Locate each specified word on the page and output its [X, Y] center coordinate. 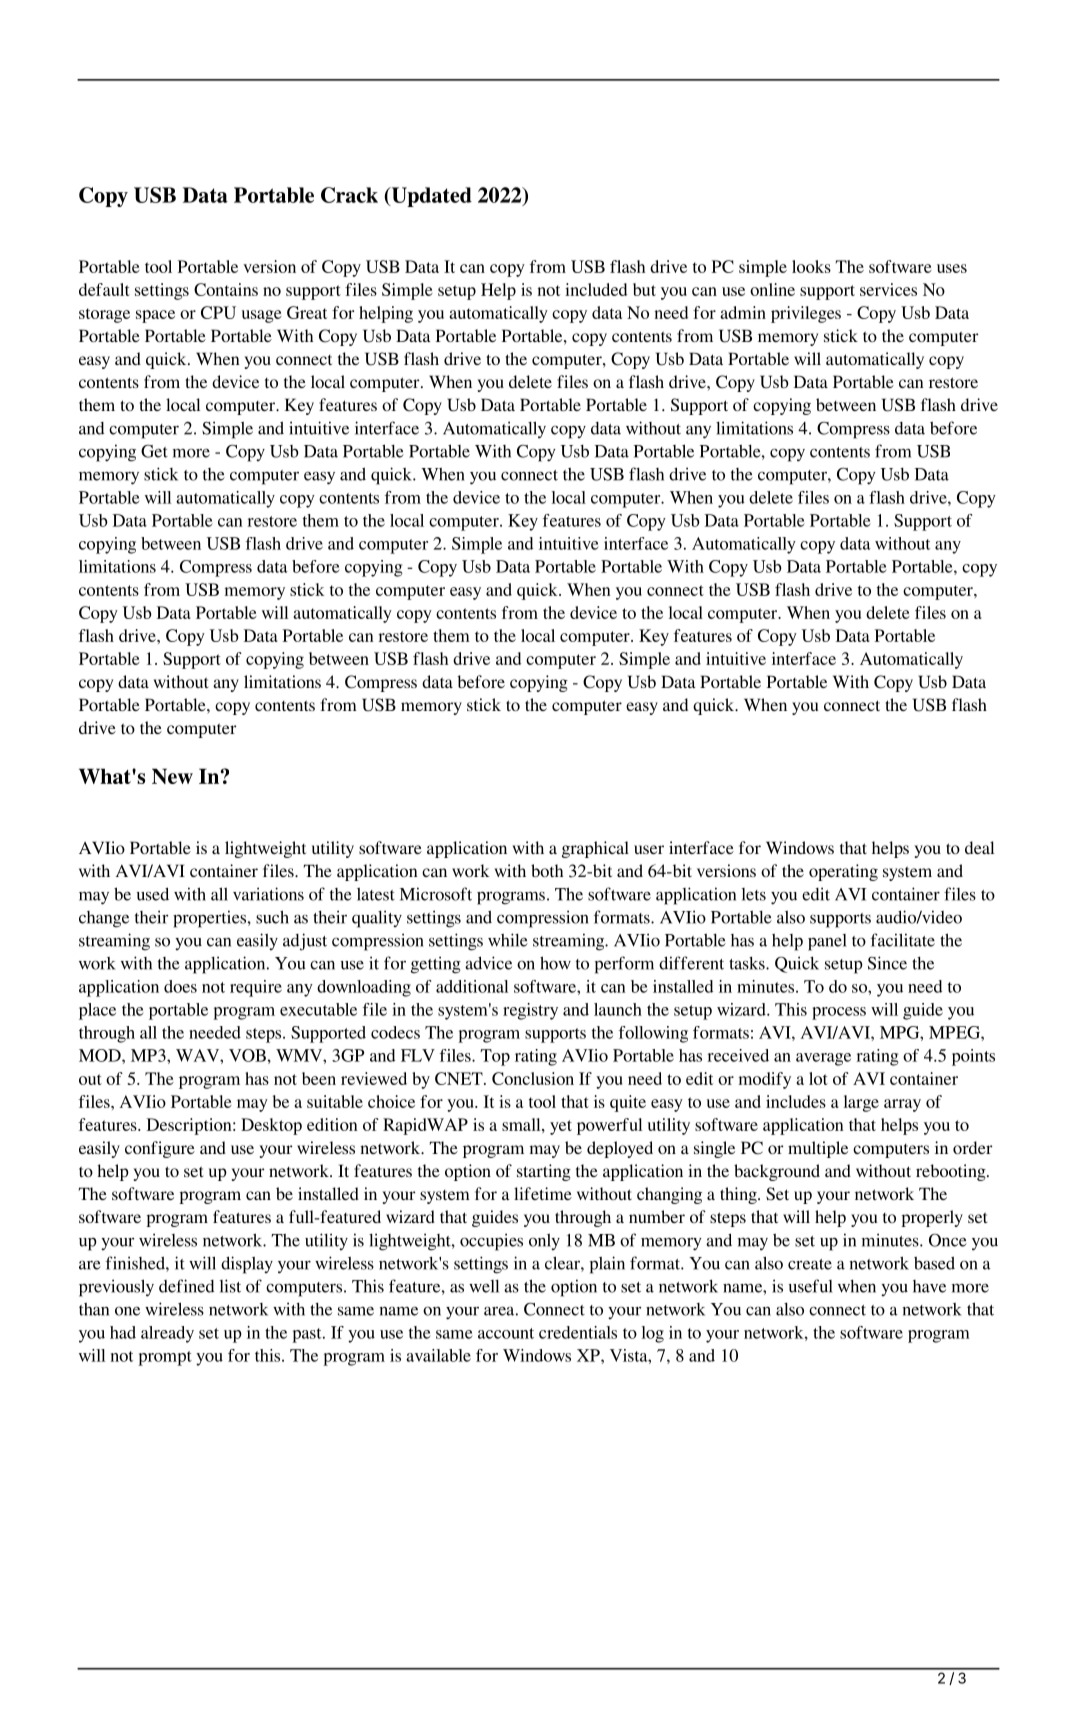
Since [887, 963]
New [172, 776]
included [596, 289]
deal [979, 847]
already [167, 1334]
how [555, 963]
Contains [226, 289]
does [180, 986]
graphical [595, 849]
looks [811, 266]
